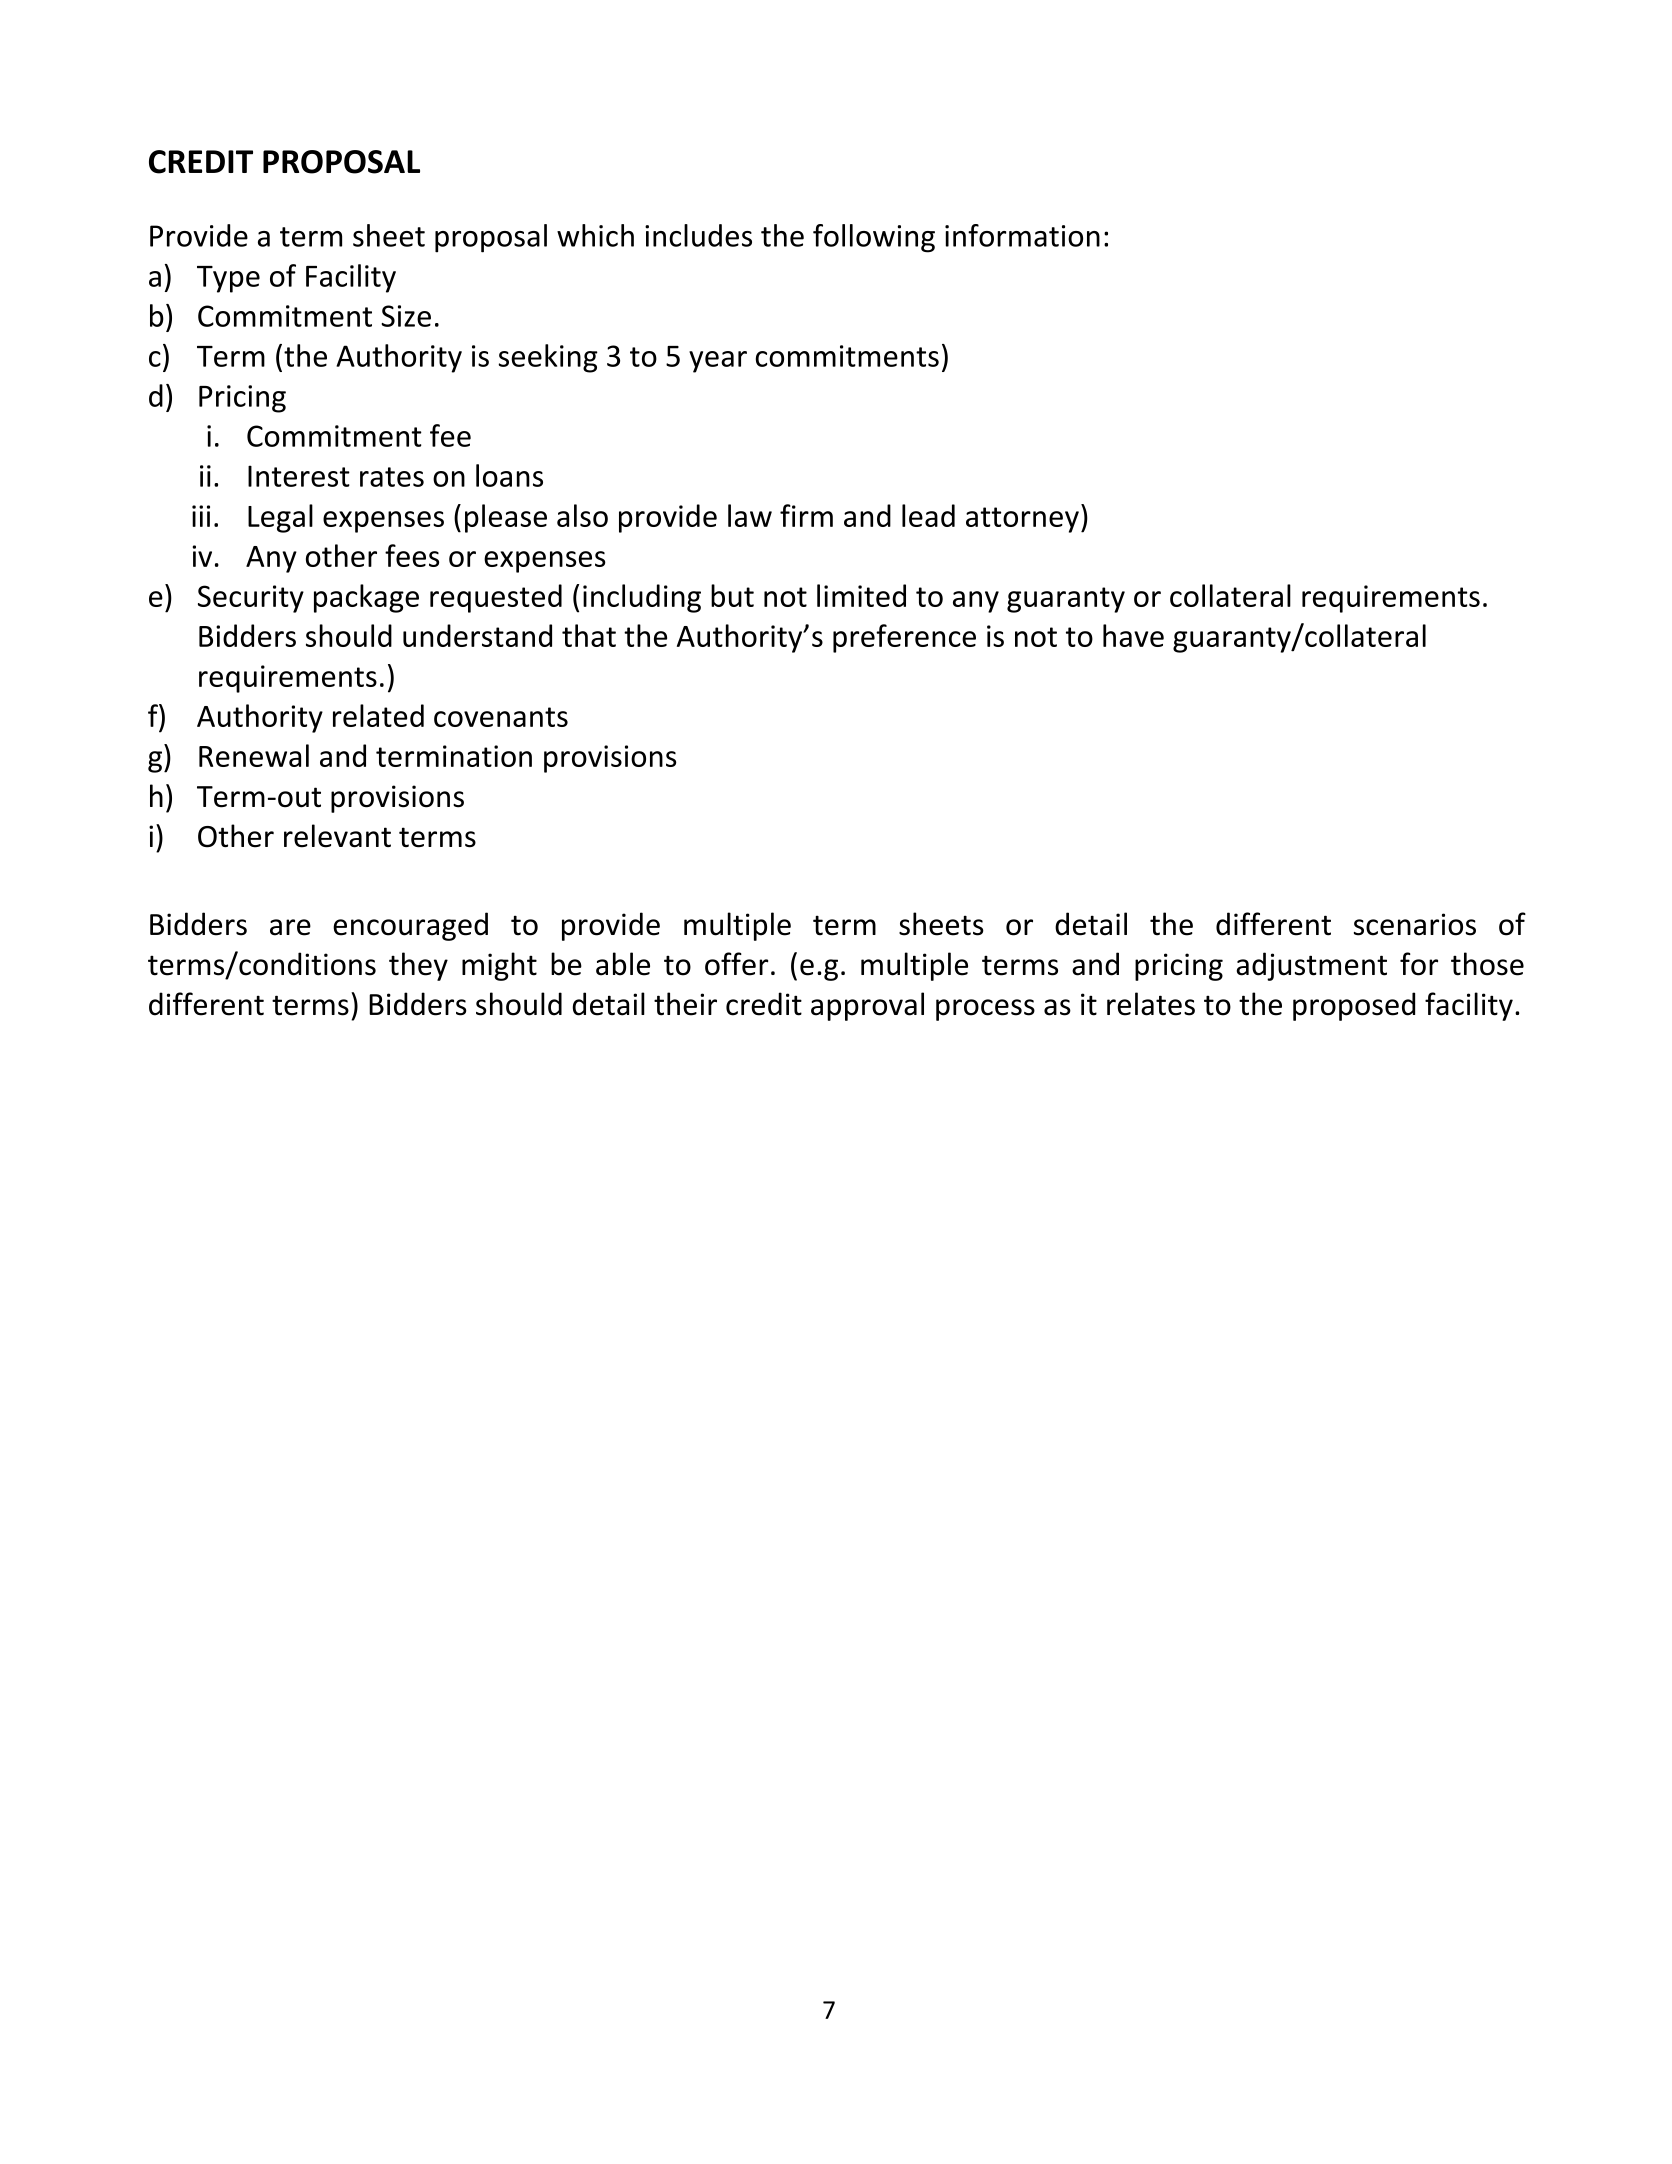 The height and width of the page is (2164, 1672). Describe the element at coordinates (1022, 235) in the page. I see `information` at that location.
